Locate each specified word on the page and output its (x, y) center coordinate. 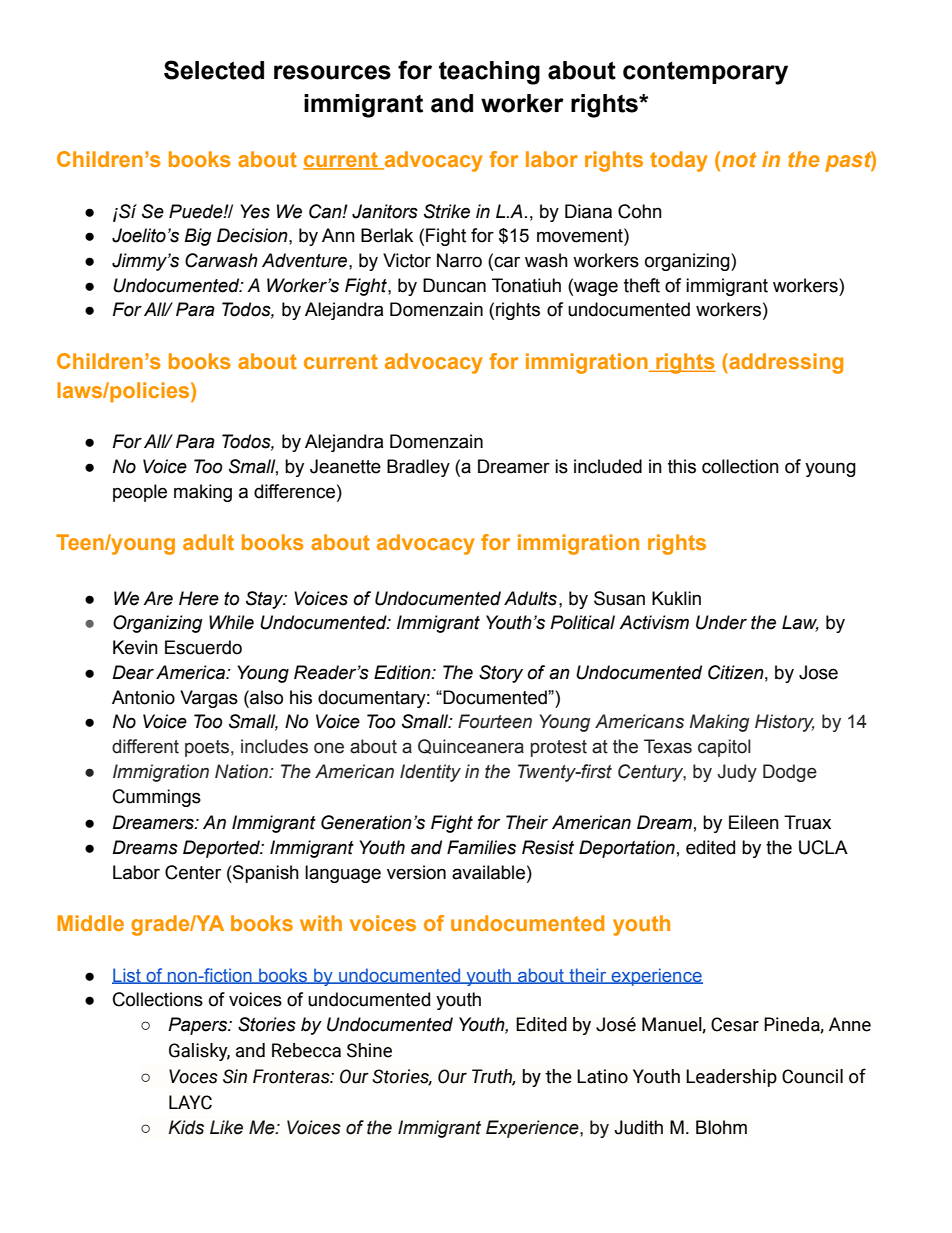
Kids (186, 1127)
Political (582, 622)
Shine (369, 1050)
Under (721, 622)
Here (199, 598)
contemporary (705, 73)
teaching (489, 73)
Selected (214, 70)
